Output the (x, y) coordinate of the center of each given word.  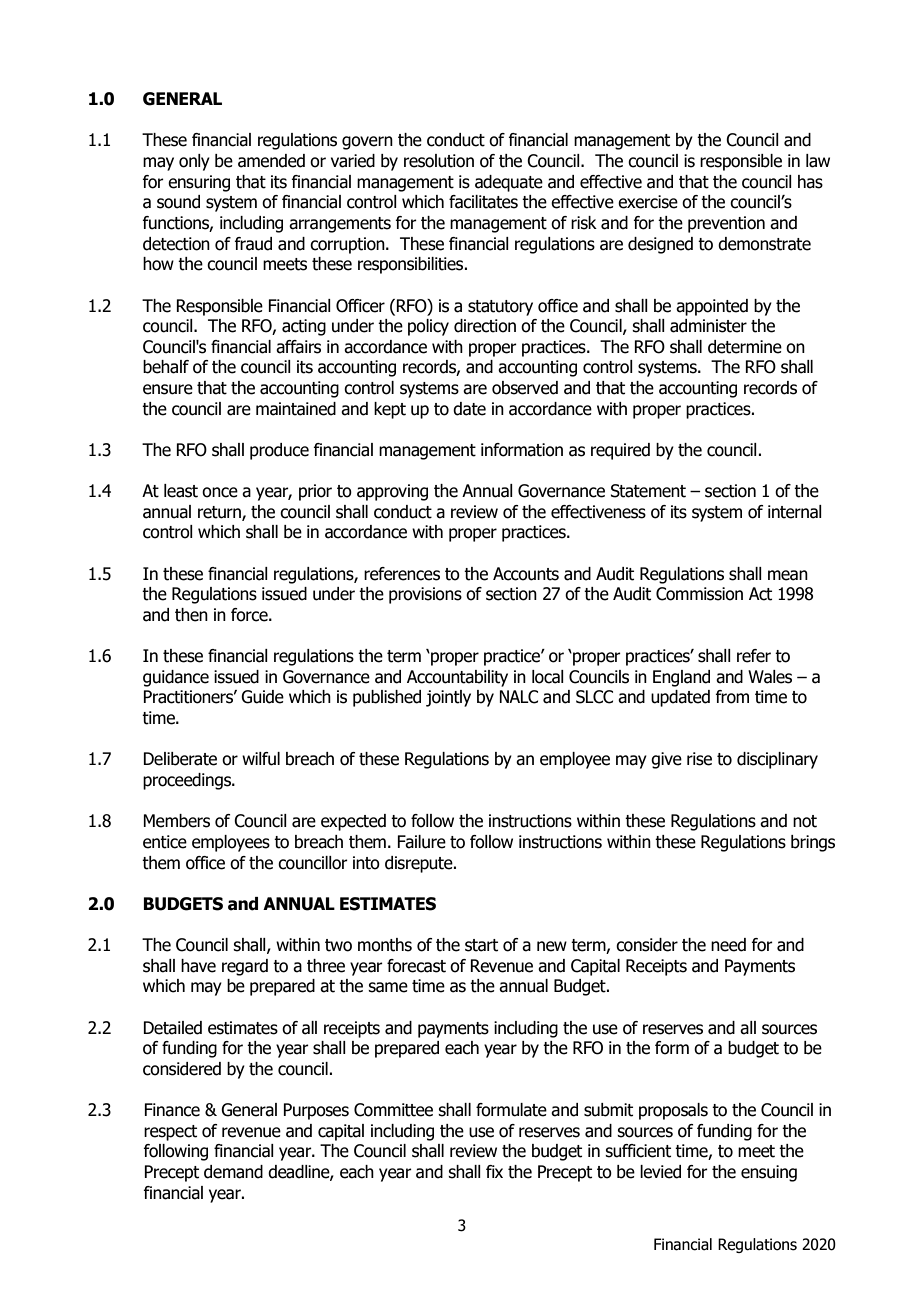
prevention (726, 224)
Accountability (457, 678)
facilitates (483, 202)
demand (233, 1172)
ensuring (199, 183)
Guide (262, 697)
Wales (770, 677)
